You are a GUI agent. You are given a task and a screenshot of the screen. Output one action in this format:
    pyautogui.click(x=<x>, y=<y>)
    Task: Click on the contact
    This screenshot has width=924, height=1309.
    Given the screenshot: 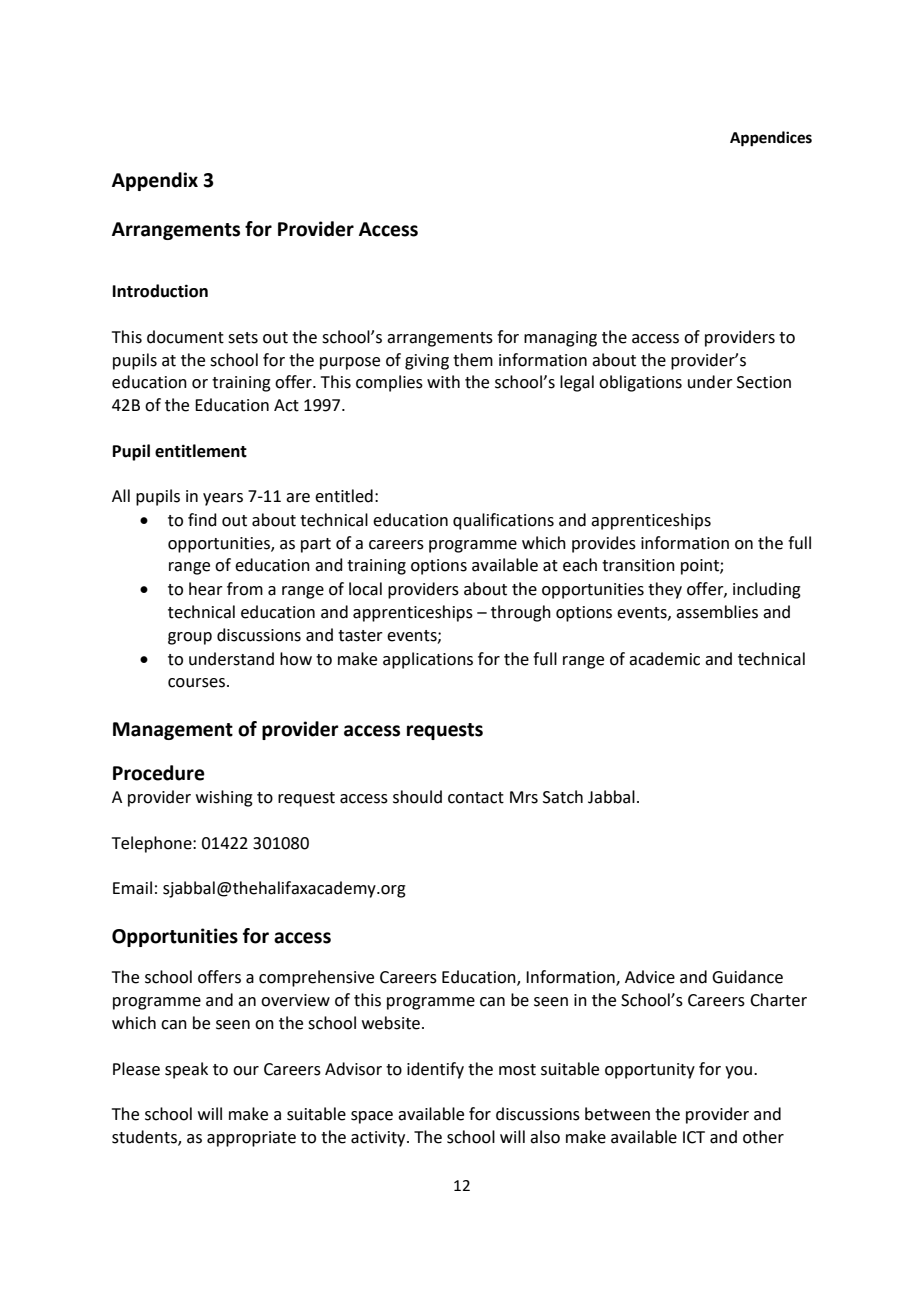 What is the action you would take?
    pyautogui.click(x=476, y=798)
